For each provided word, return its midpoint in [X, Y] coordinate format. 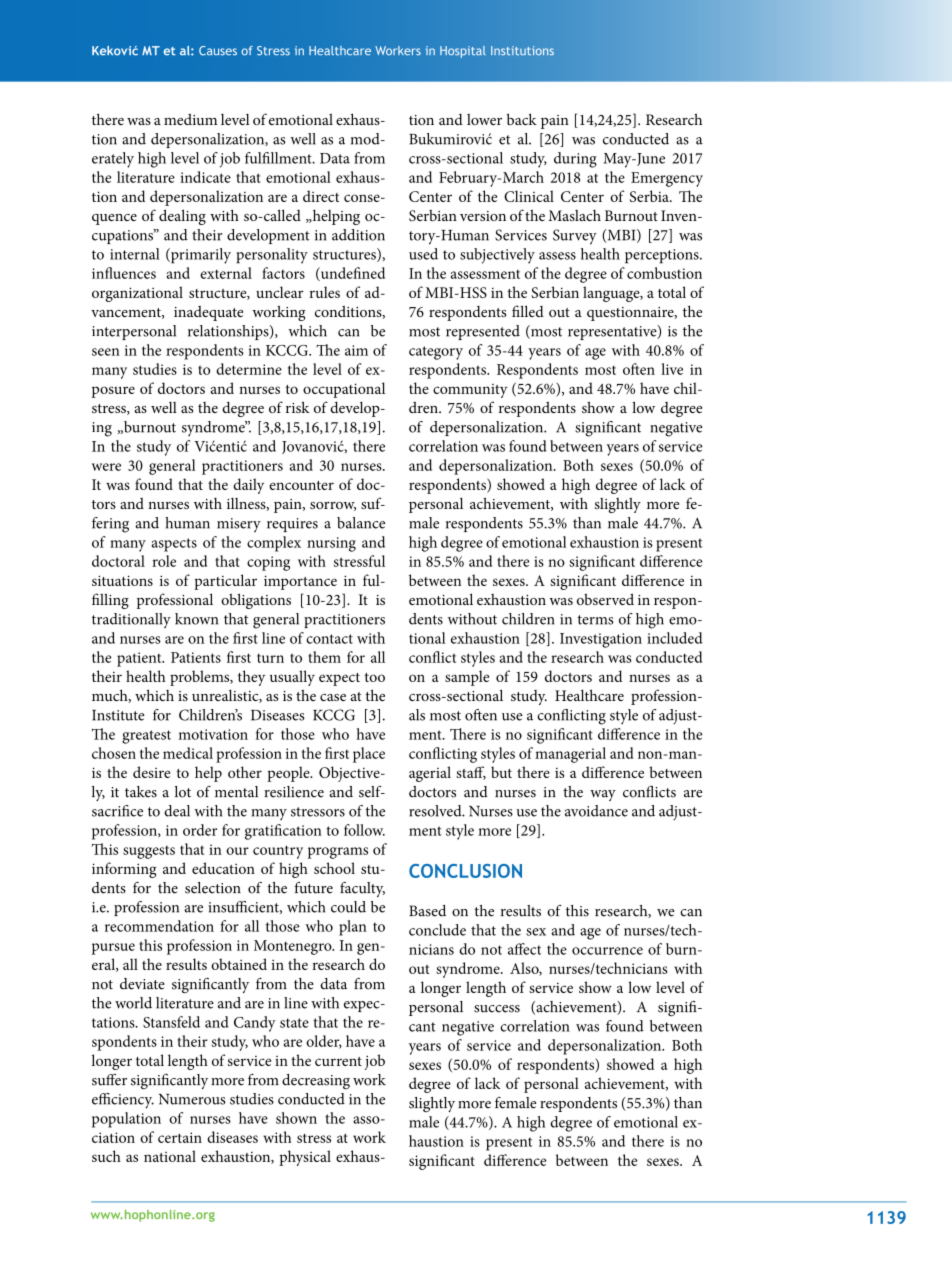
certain [180, 1137]
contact [329, 639]
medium [190, 119]
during [575, 160]
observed [605, 599]
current [338, 1061]
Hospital [463, 52]
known [196, 619]
